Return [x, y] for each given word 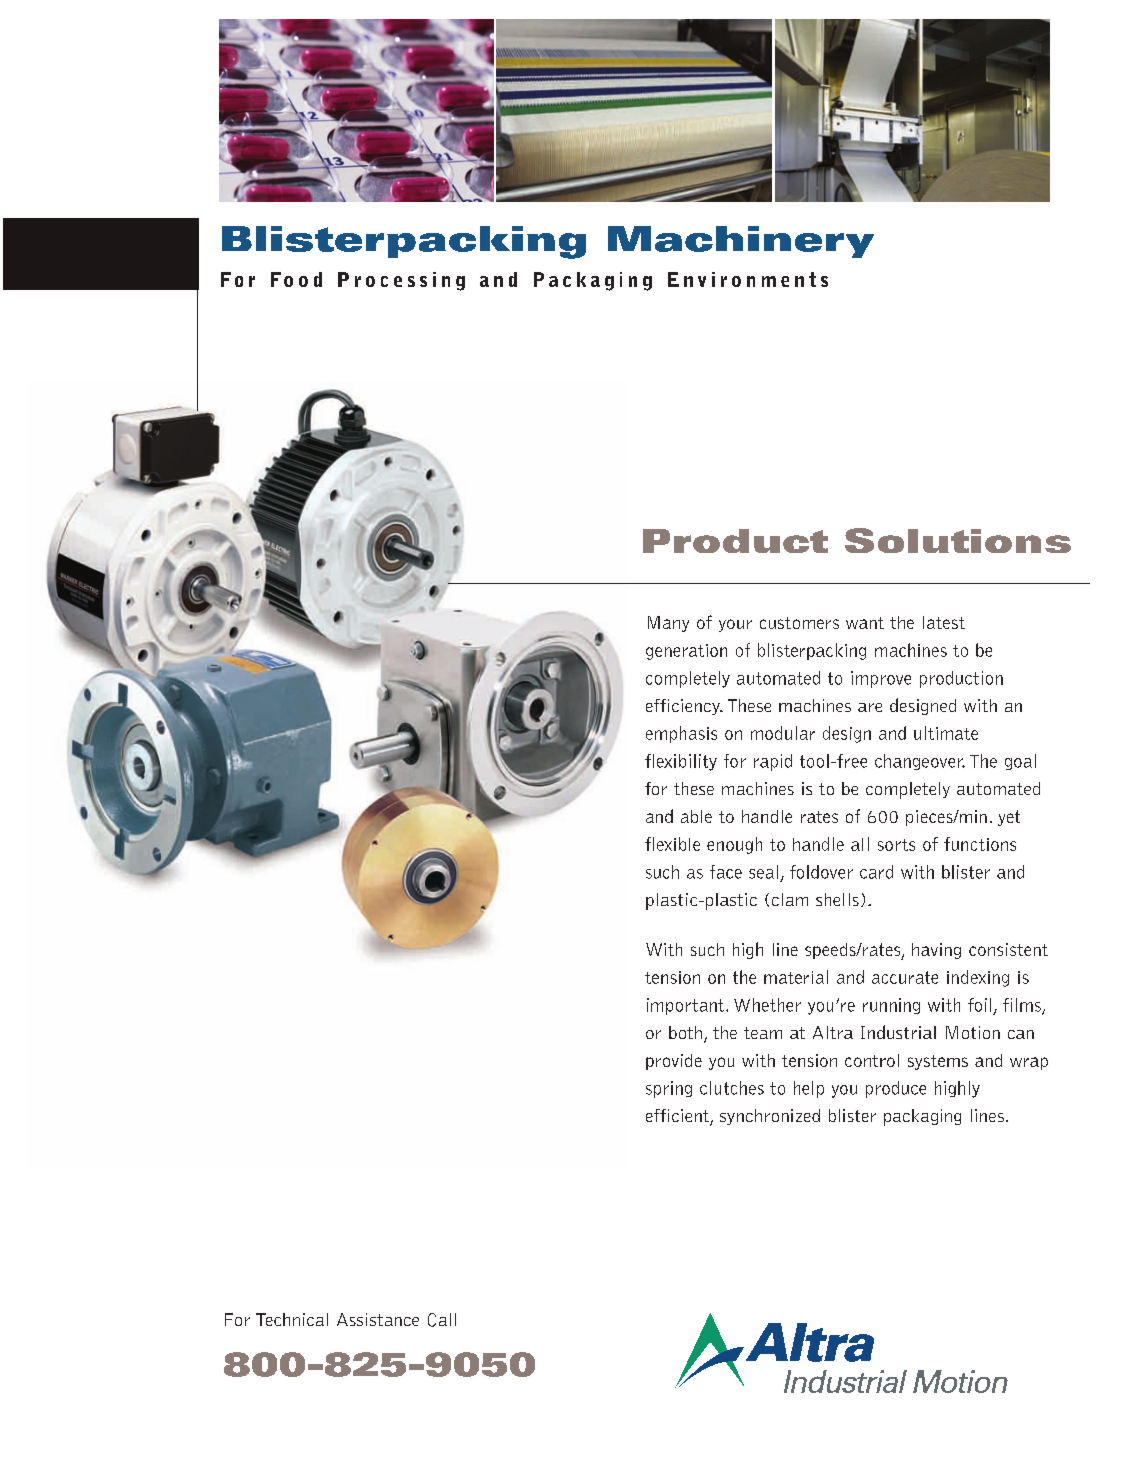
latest [944, 622]
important [687, 1006]
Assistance [378, 1319]
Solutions [958, 540]
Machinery [741, 242]
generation [686, 652]
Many [668, 624]
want [865, 623]
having [936, 951]
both [685, 1032]
